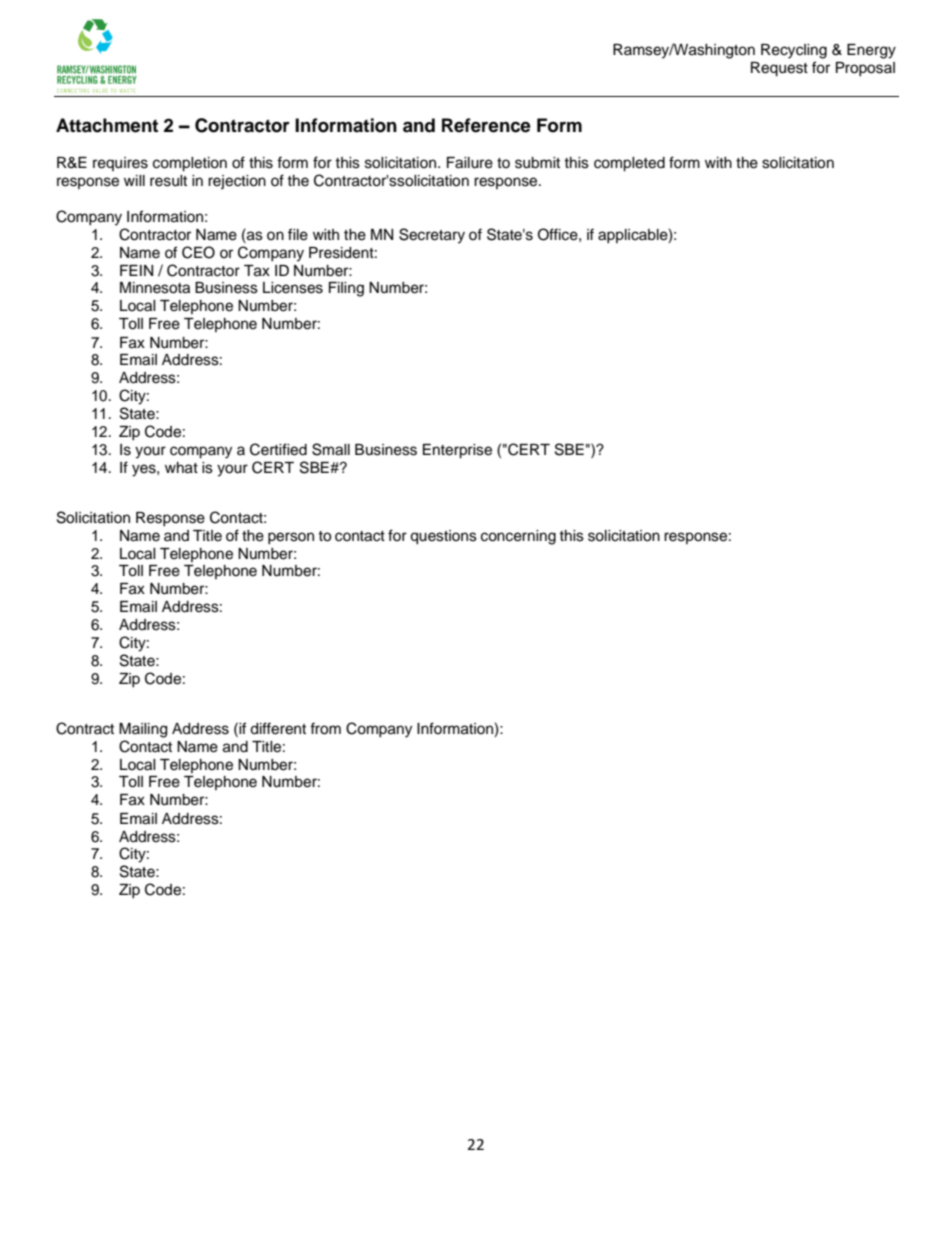 Image resolution: width=952 pixels, height=1233 pixels. I want to click on Mailing, so click(143, 730).
